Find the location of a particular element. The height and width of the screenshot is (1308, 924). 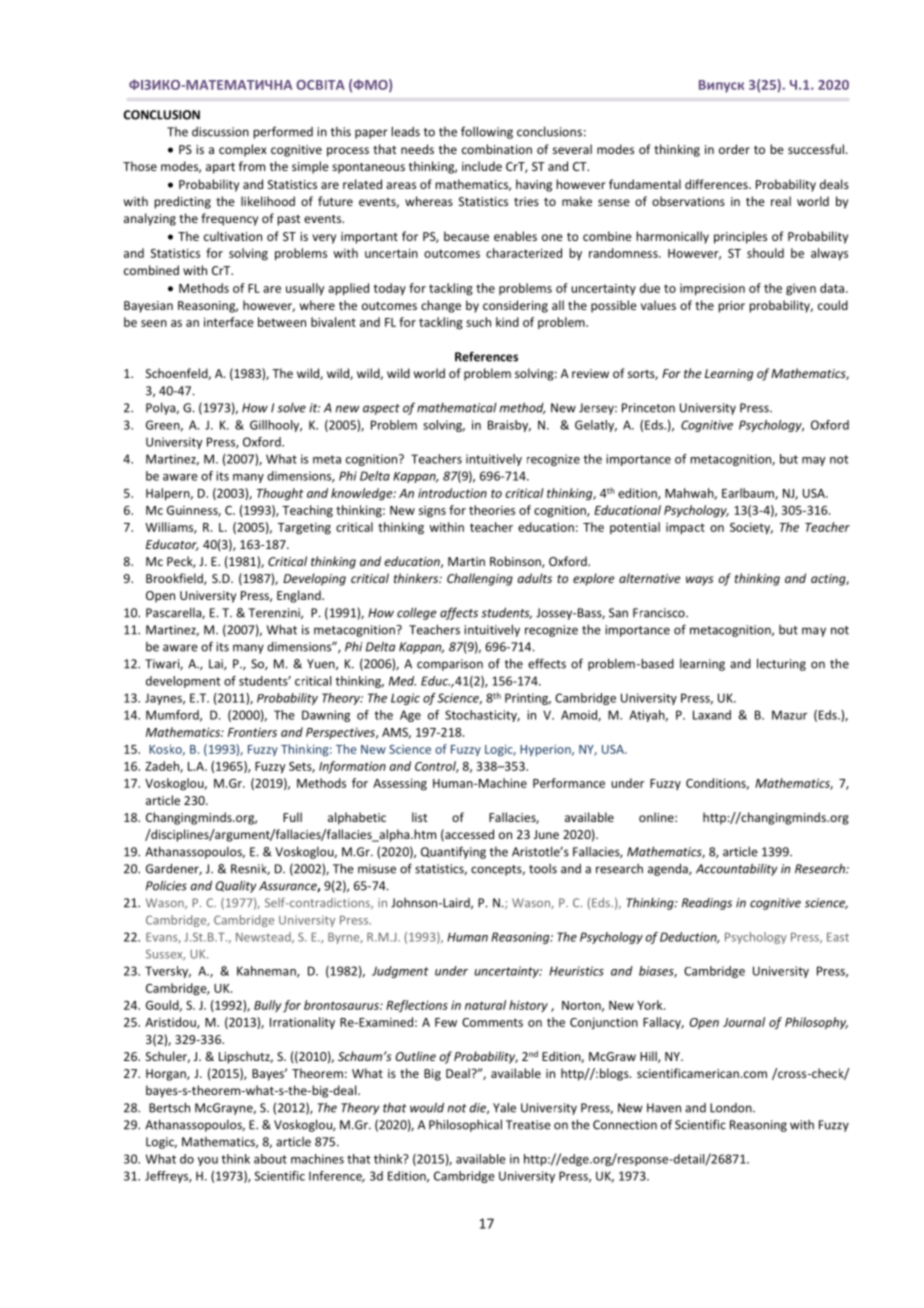

Accountability is located at coordinates (736, 869).
